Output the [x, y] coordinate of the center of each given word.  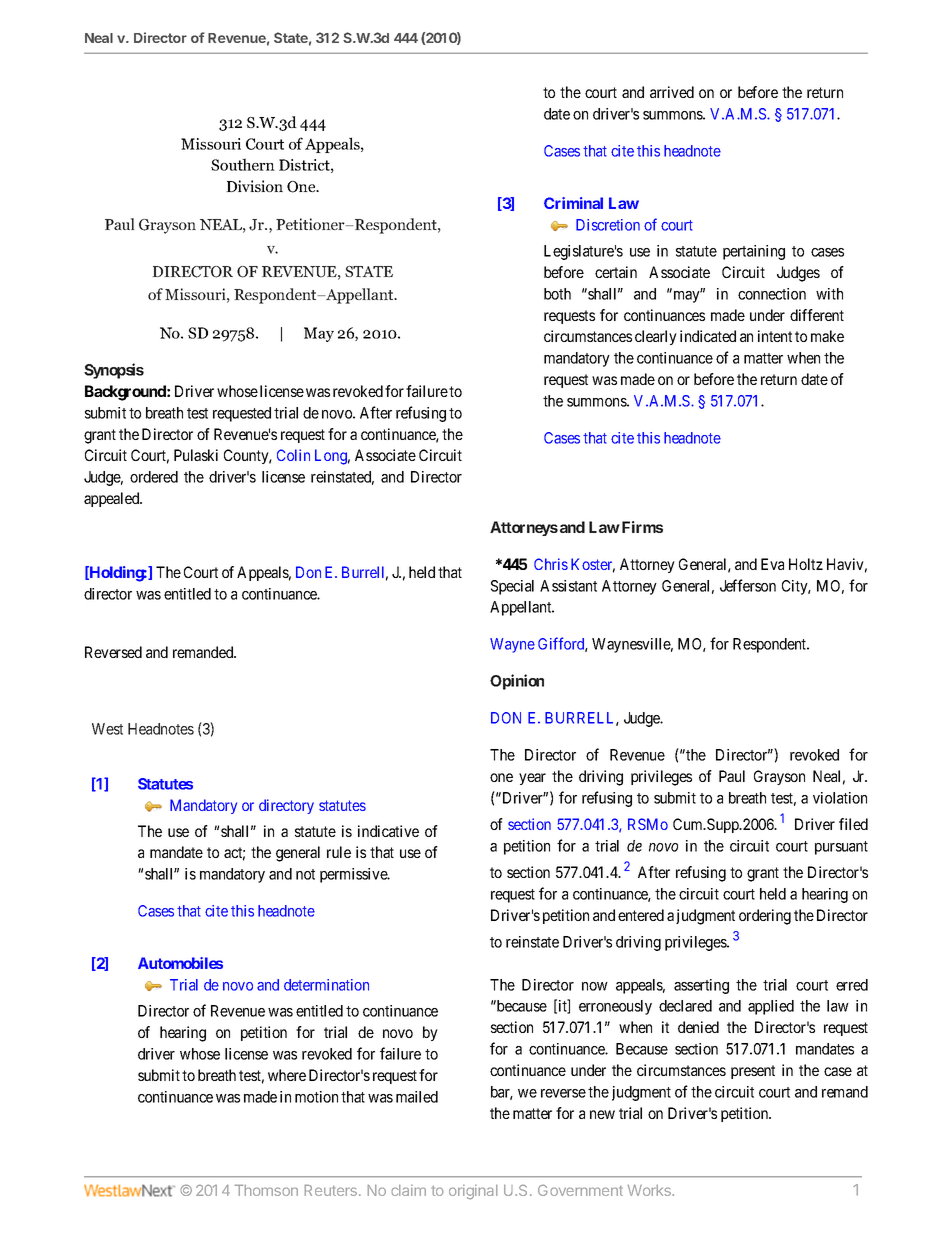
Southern [243, 164]
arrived [672, 92]
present [753, 1072]
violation [840, 798]
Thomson [266, 1190]
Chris [551, 564]
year [532, 779]
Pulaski [196, 455]
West [107, 729]
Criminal [573, 203]
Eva [772, 564]
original [473, 1192]
